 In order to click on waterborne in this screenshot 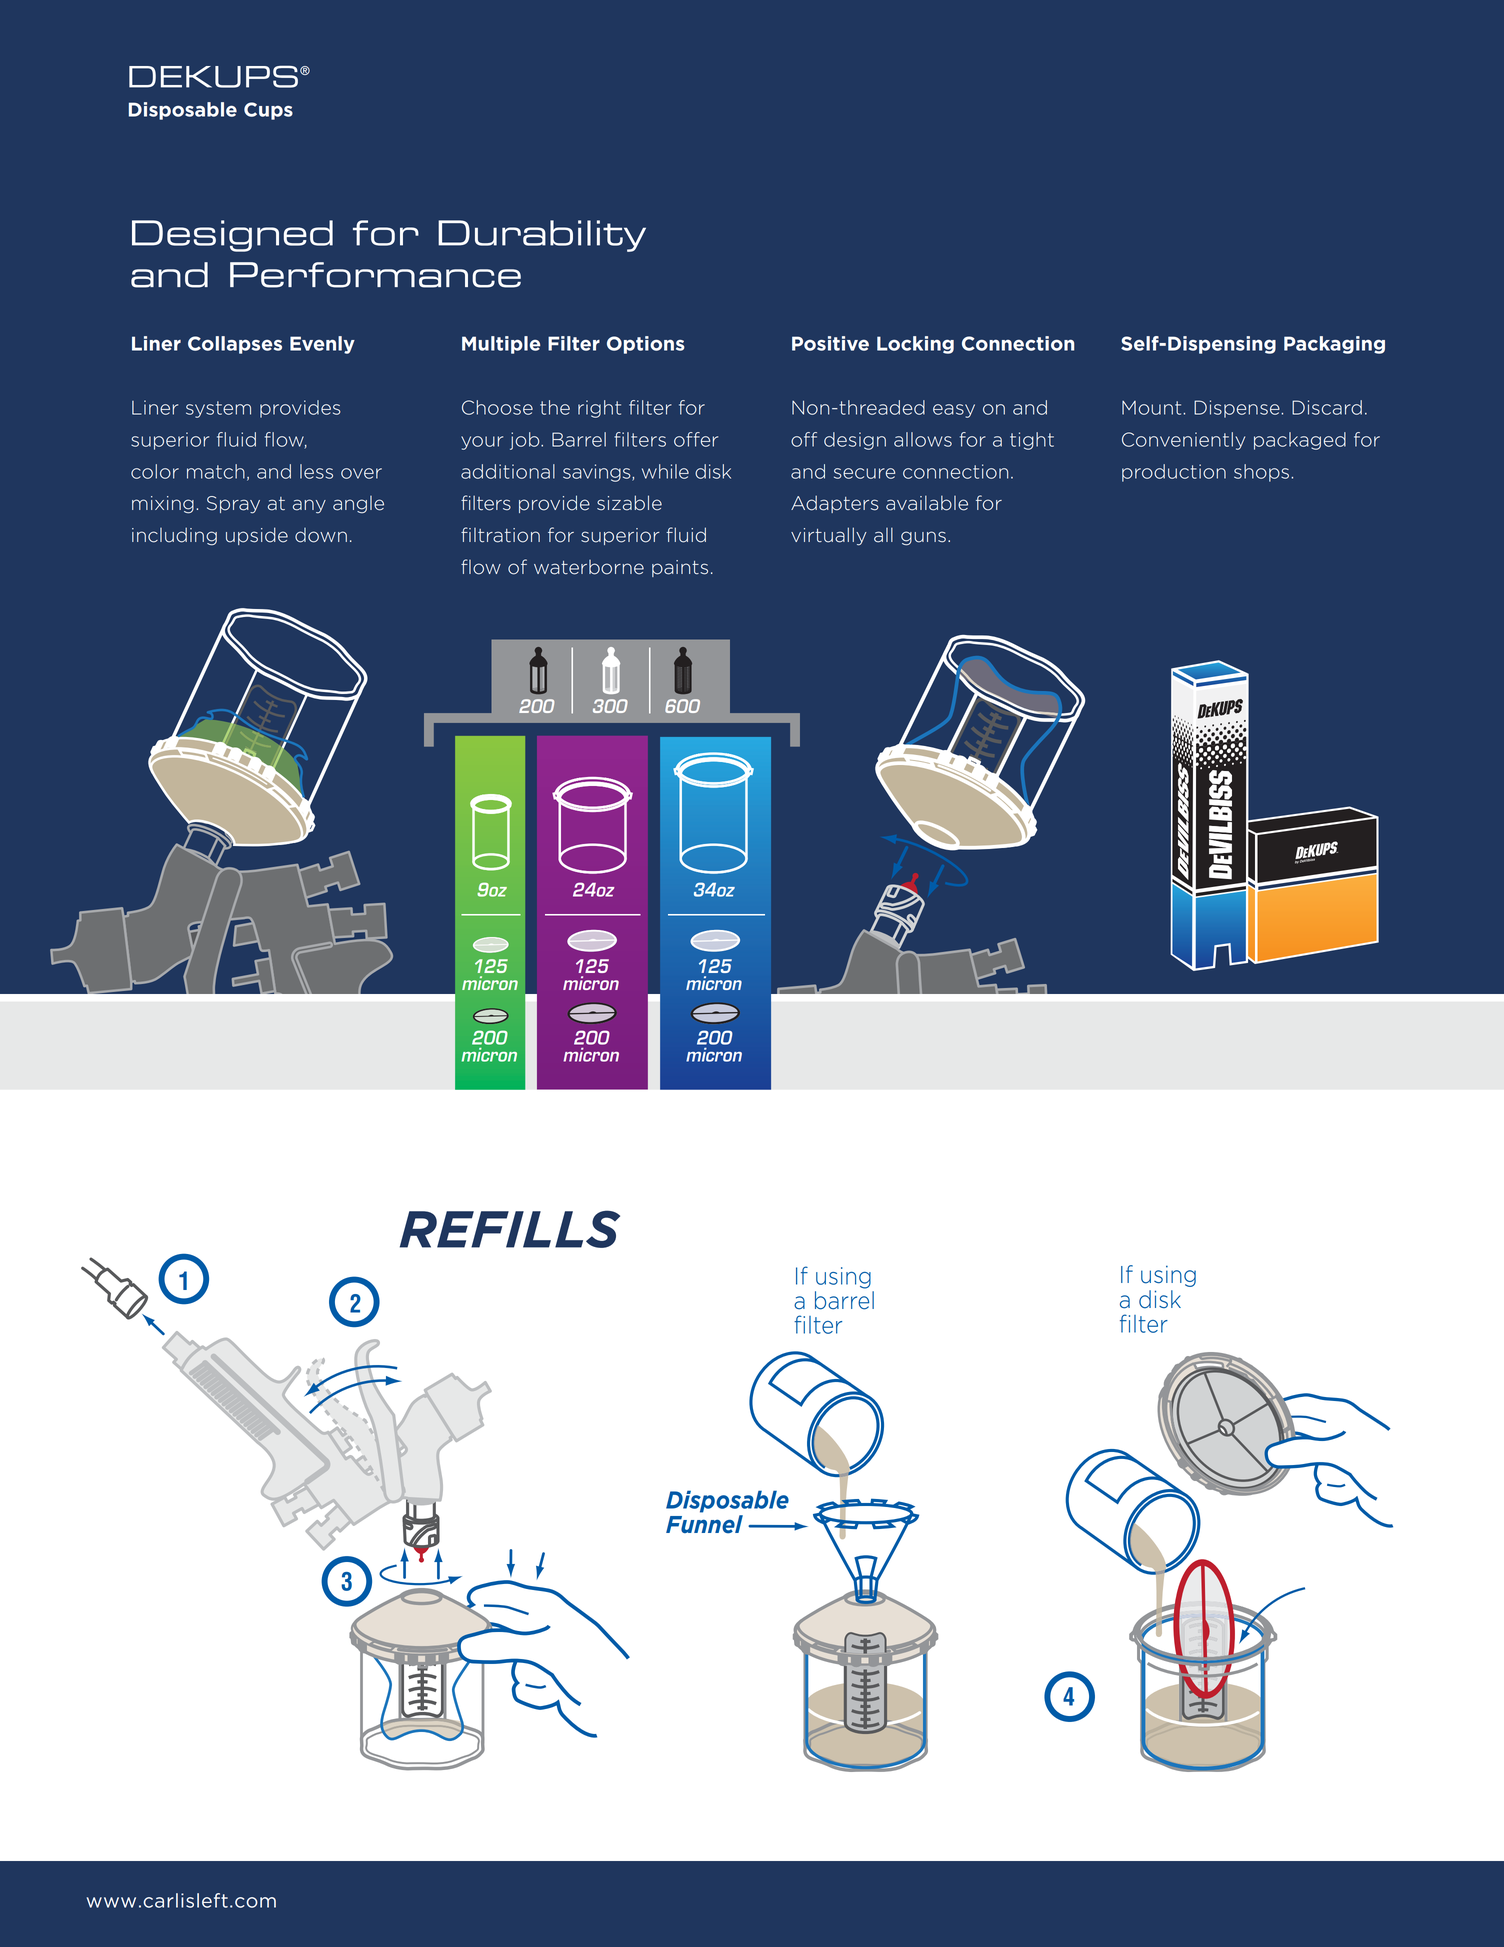, I will do `click(589, 567)`.
